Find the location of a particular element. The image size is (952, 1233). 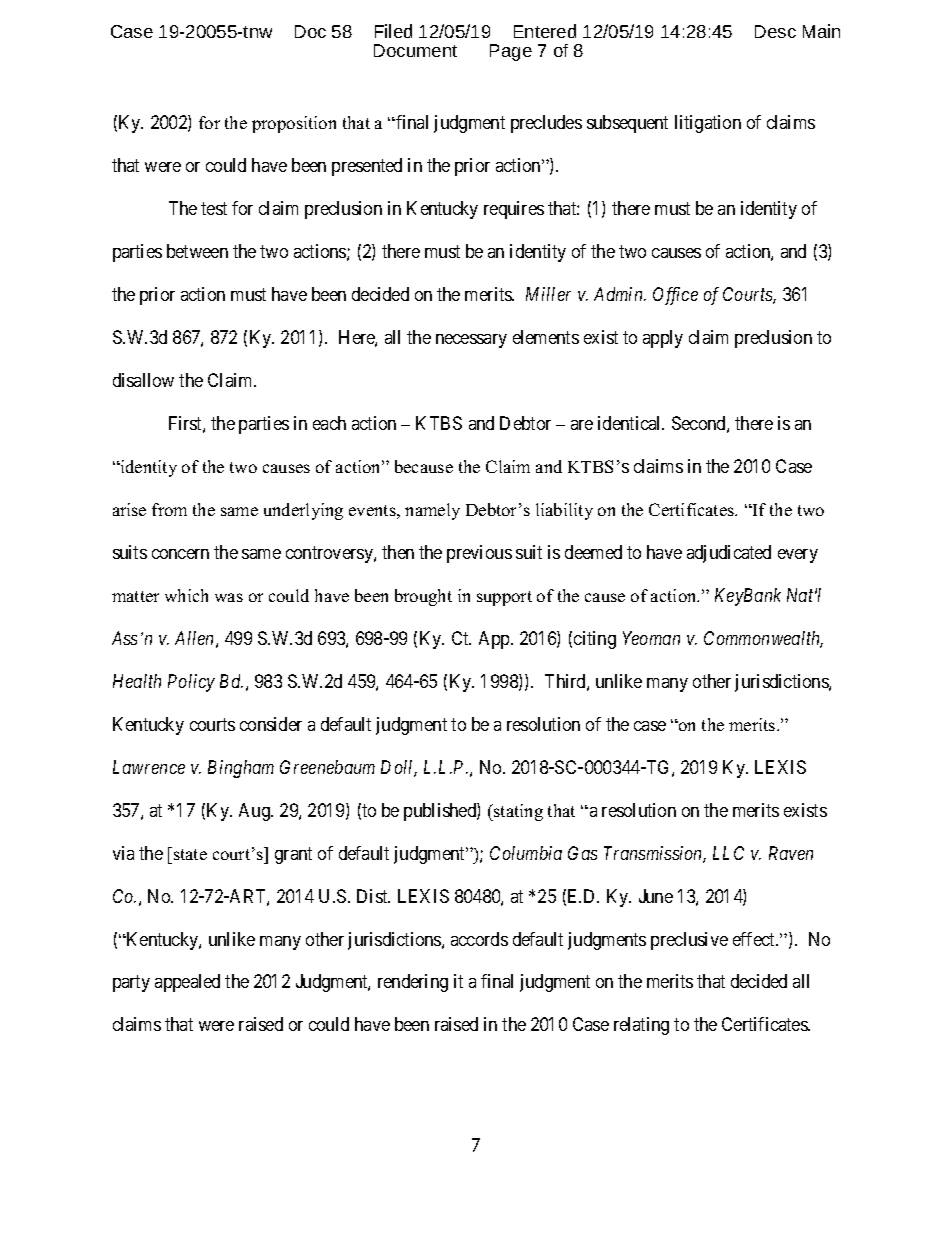

appealed is located at coordinates (187, 983).
